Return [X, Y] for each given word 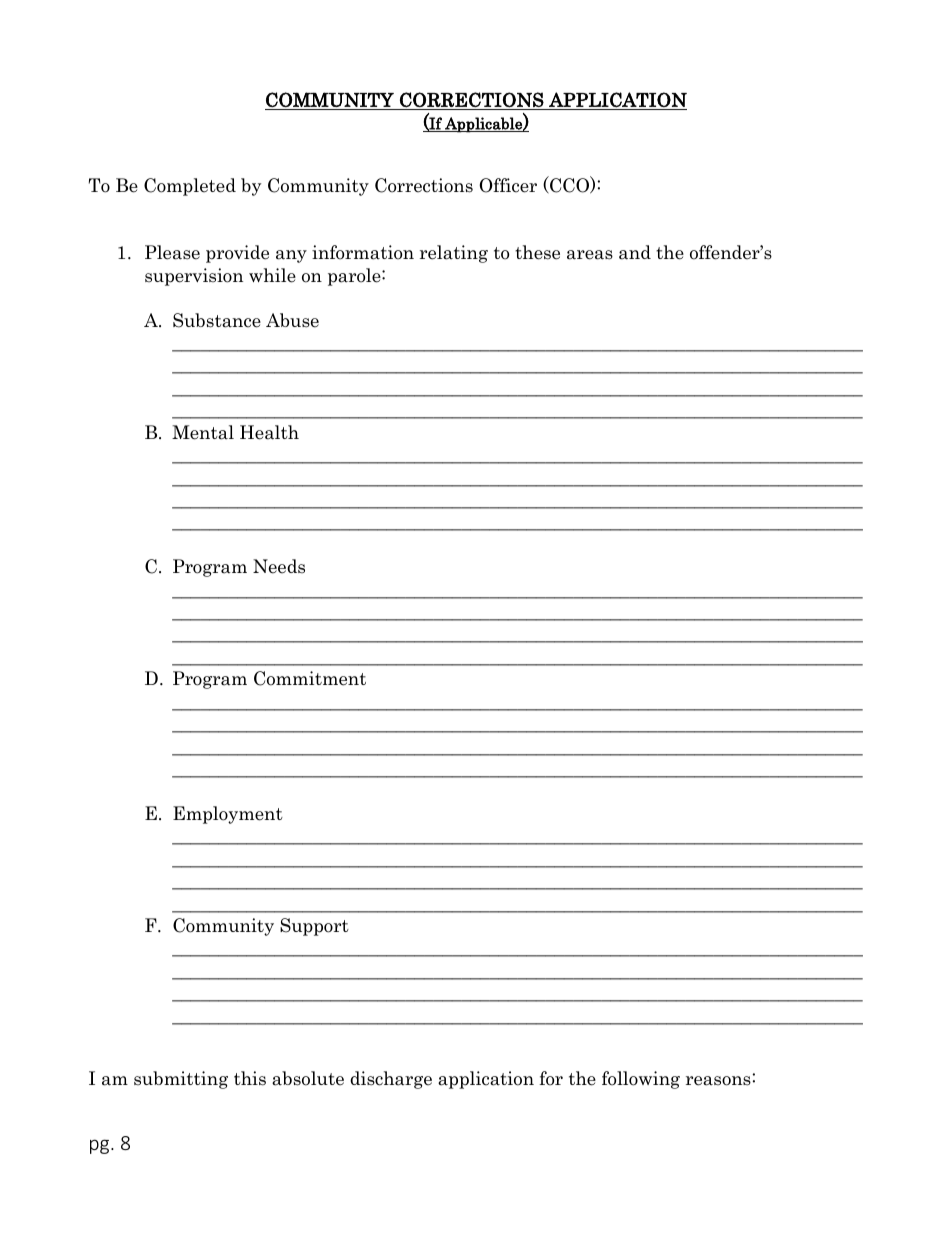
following [641, 1080]
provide [237, 254]
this [250, 1078]
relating [454, 254]
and [635, 252]
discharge [391, 1080]
